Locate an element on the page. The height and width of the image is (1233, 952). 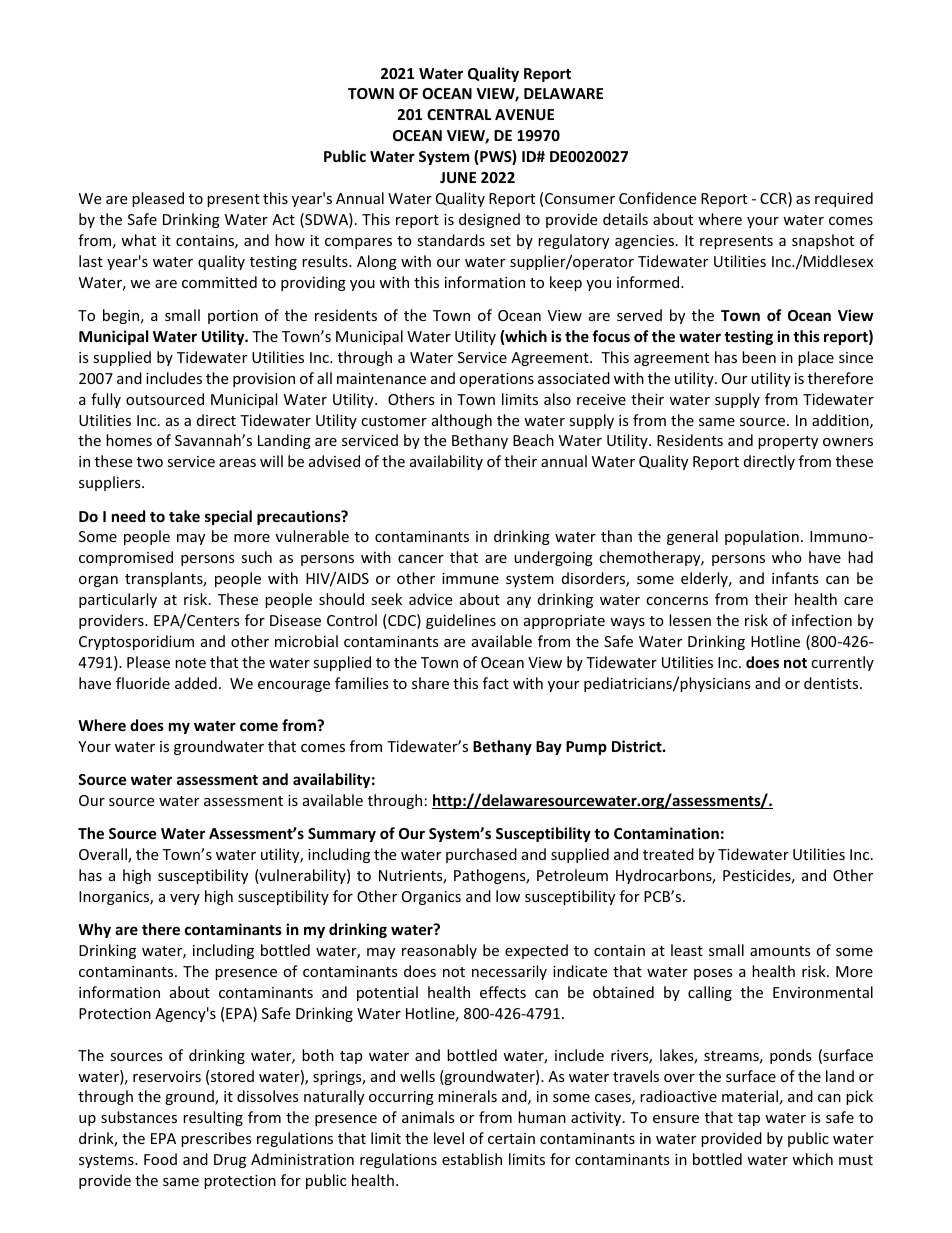
note is located at coordinates (190, 663).
